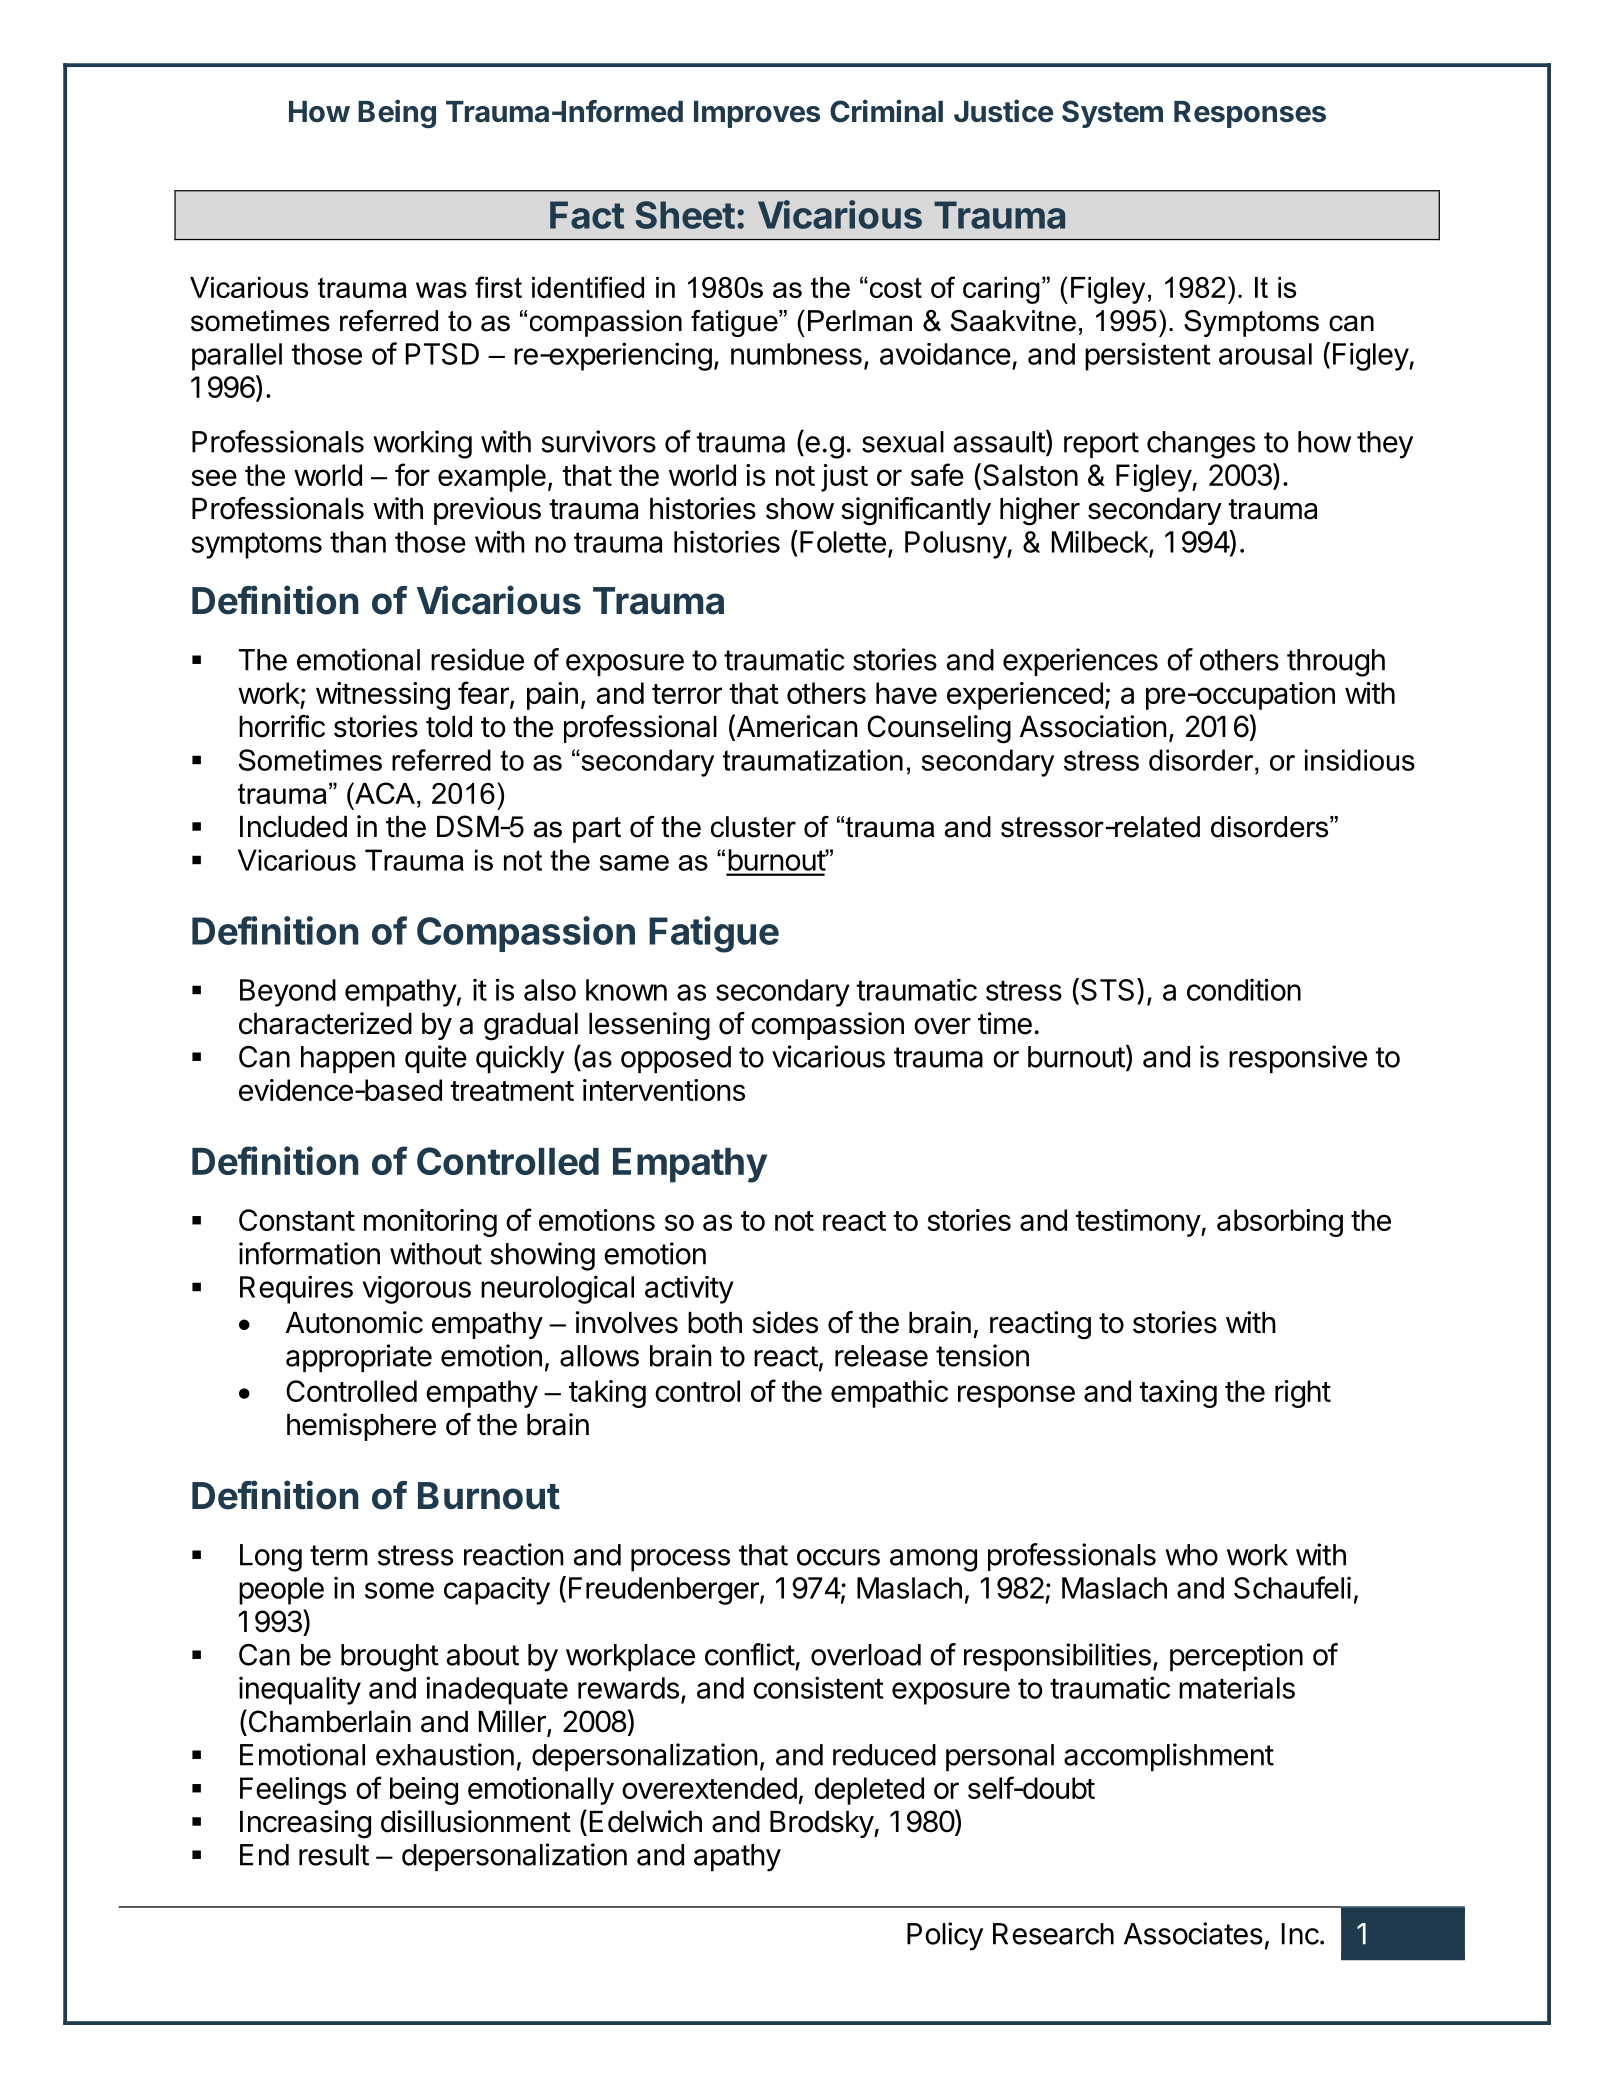  Describe the element at coordinates (1360, 760) in the page. I see `insidious` at that location.
